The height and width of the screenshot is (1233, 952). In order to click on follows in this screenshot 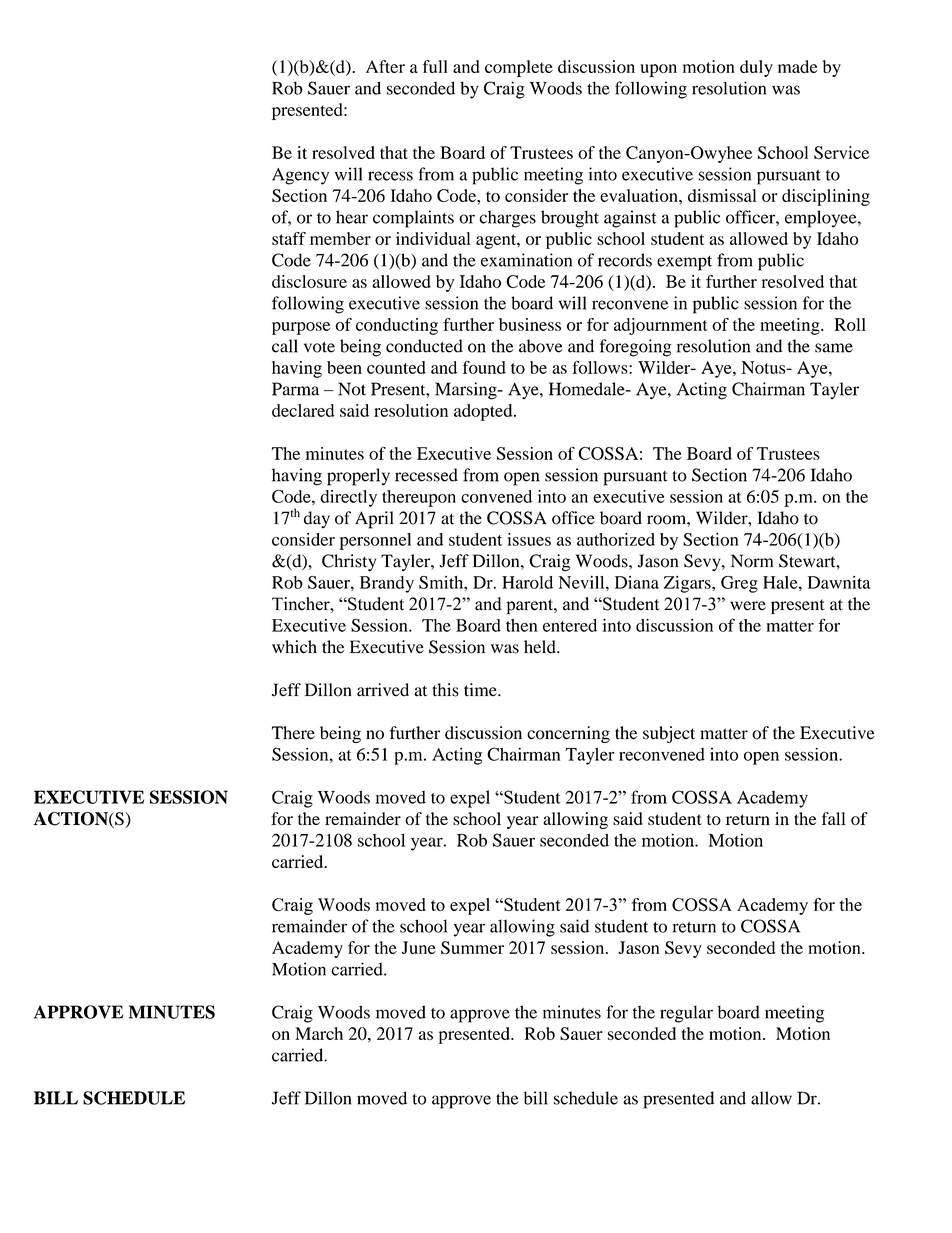, I will do `click(601, 367)`.
